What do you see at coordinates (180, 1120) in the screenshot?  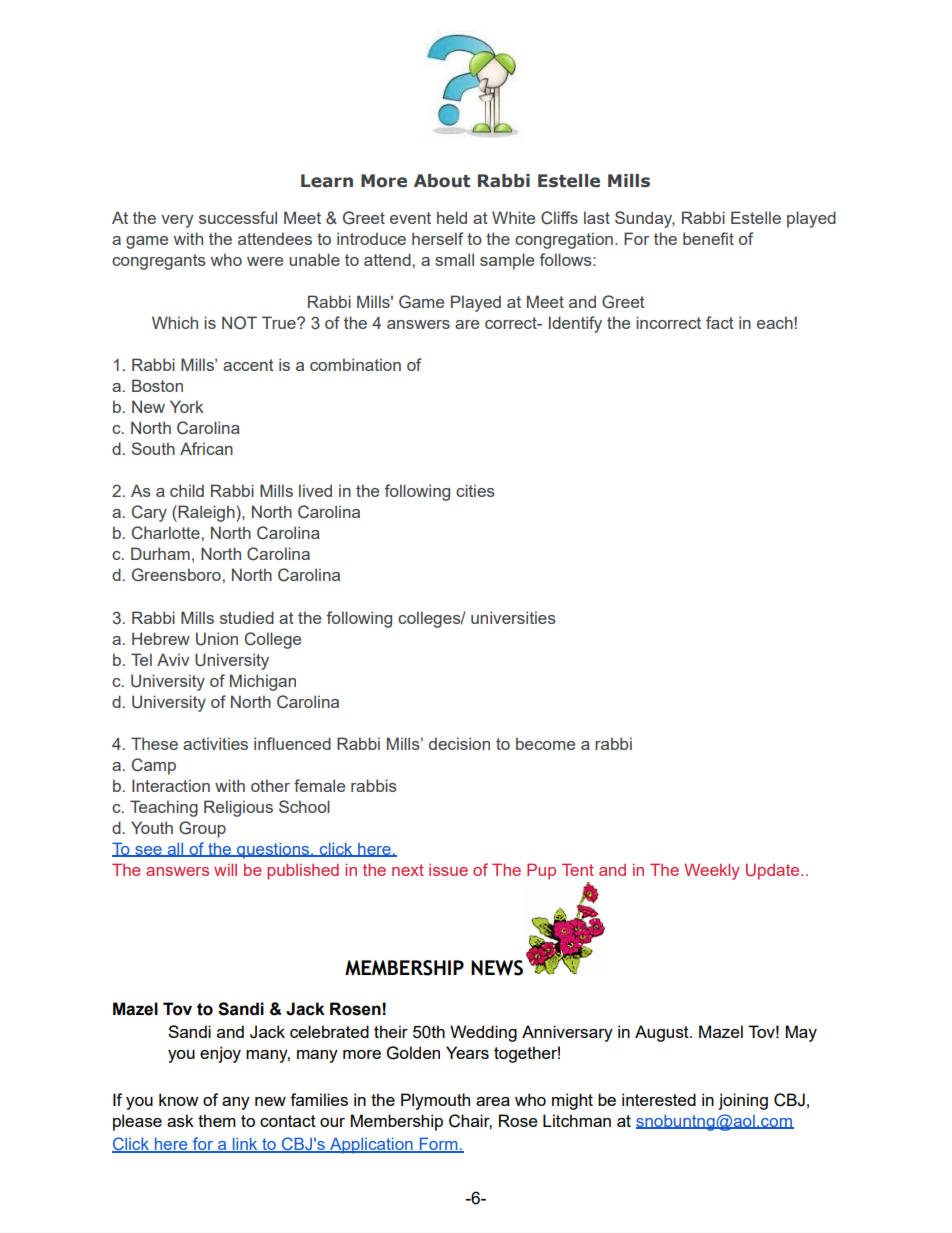 I see `ask` at bounding box center [180, 1120].
